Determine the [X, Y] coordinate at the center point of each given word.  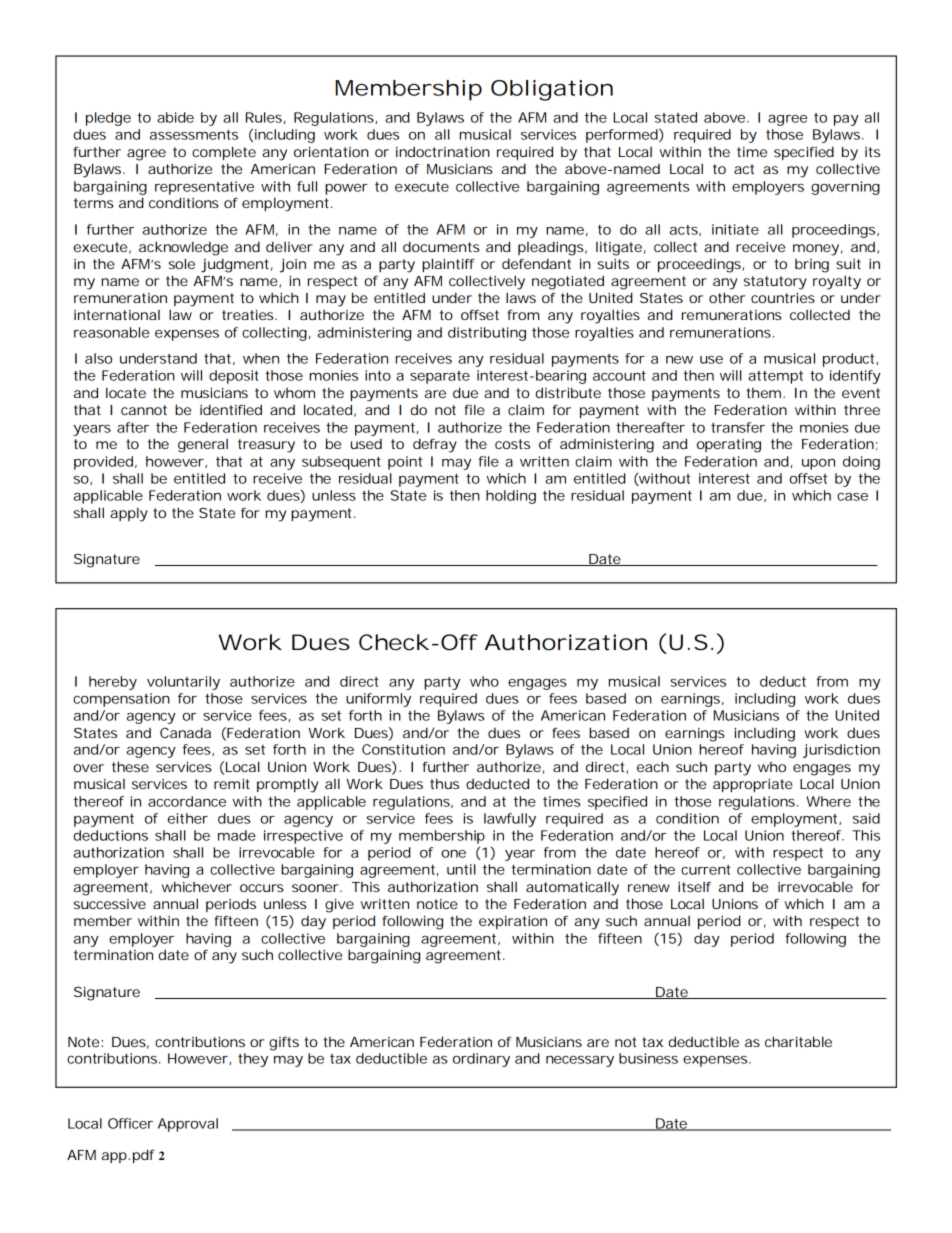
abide [175, 117]
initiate [735, 229]
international [117, 315]
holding [511, 497]
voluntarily [183, 683]
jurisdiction [841, 751]
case [852, 497]
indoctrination [443, 151]
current [706, 870]
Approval [188, 1125]
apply [129, 515]
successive [110, 904]
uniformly [378, 700]
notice [437, 904]
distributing [487, 334]
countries [783, 298]
